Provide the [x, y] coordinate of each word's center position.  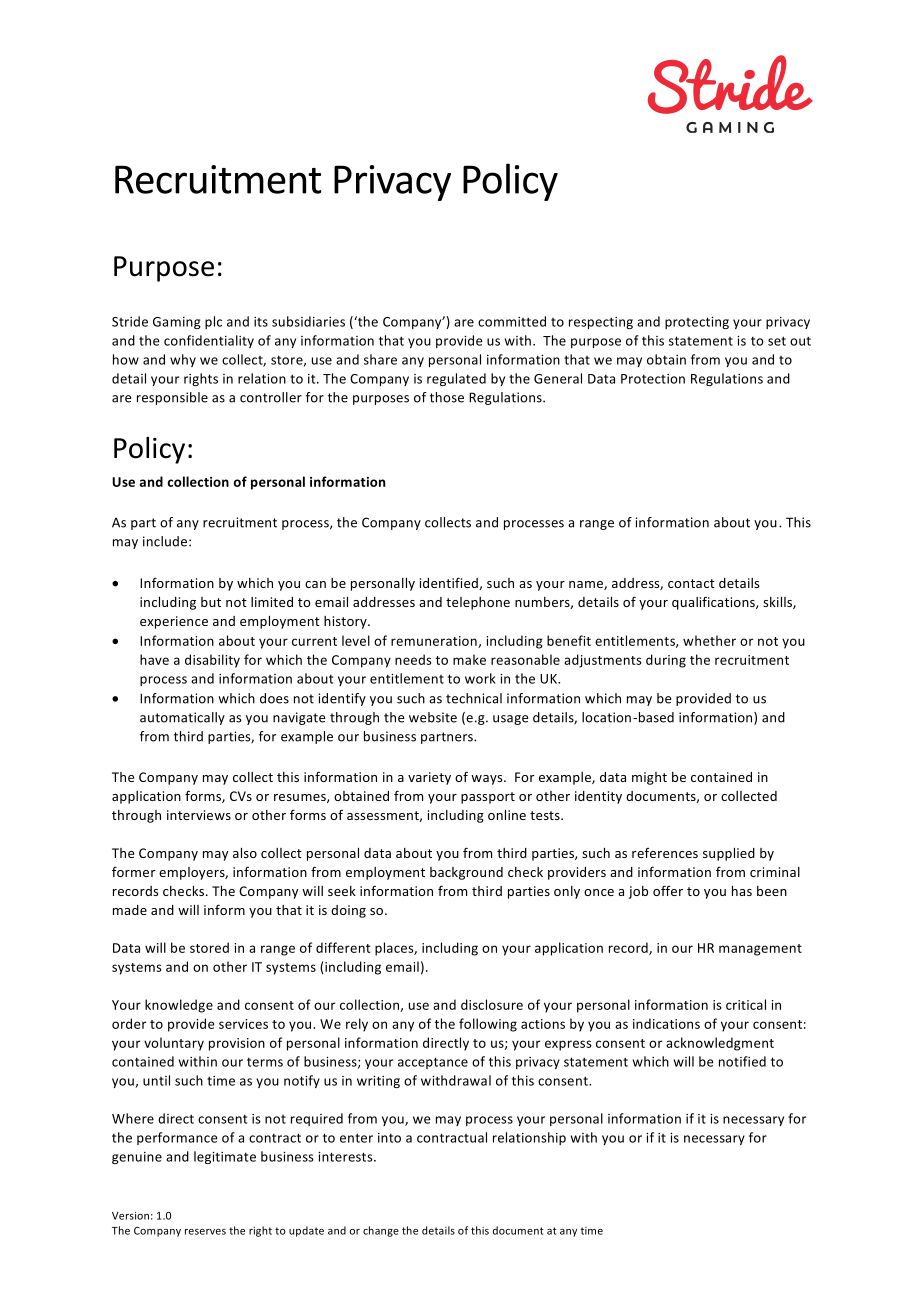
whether [709, 640]
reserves [205, 1232]
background [466, 873]
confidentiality [209, 341]
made [130, 910]
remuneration [435, 642]
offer [668, 890]
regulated [456, 379]
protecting [697, 323]
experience [174, 622]
